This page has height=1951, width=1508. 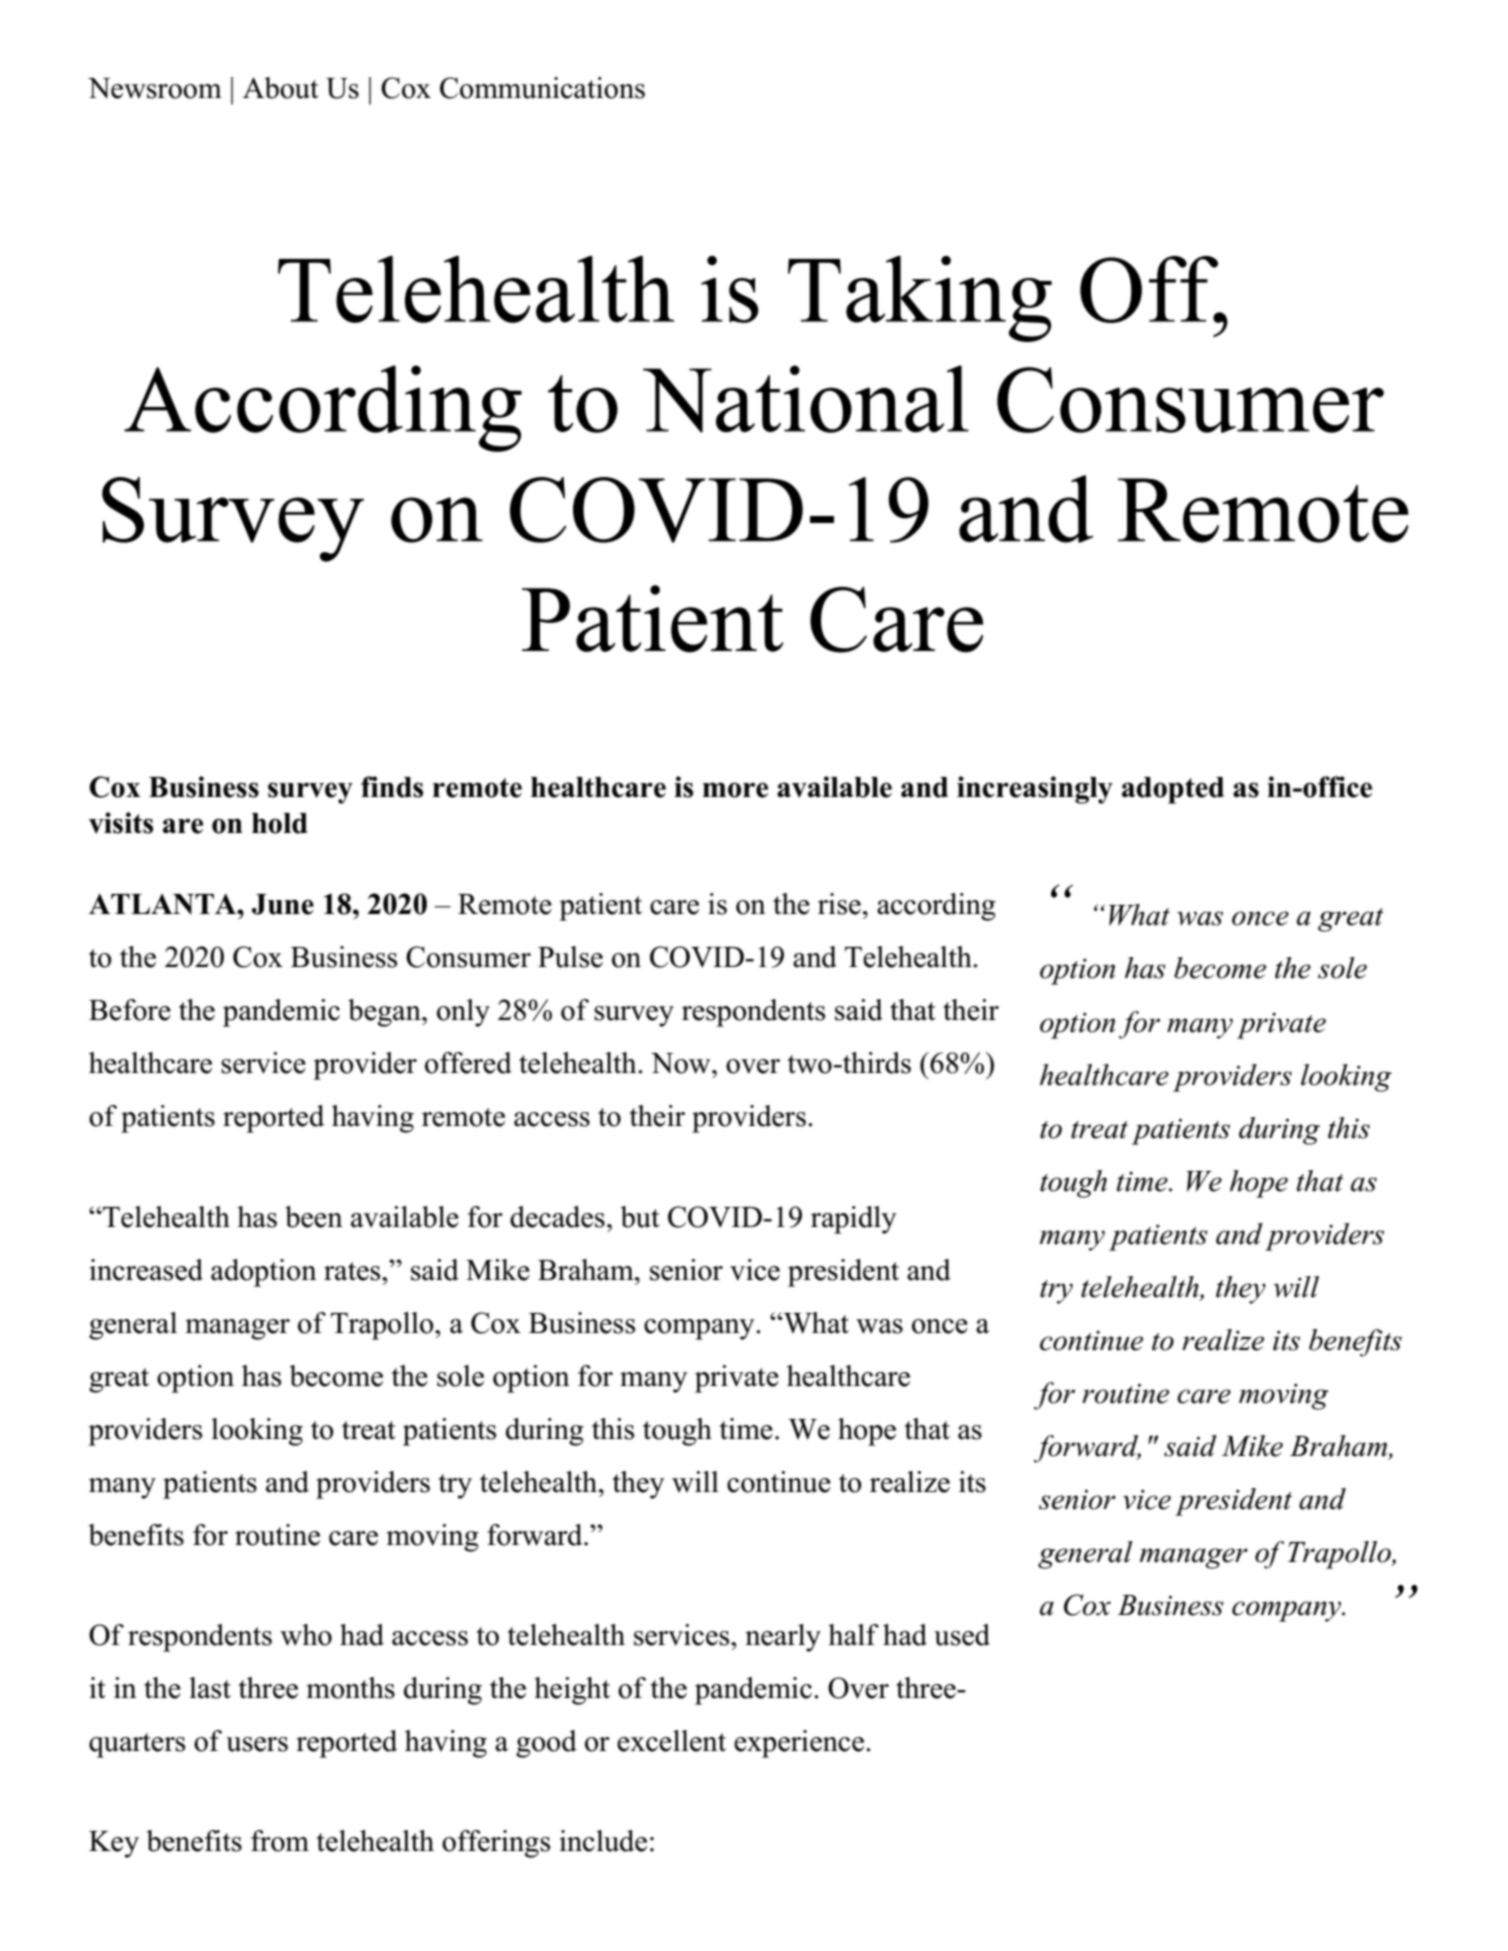 I want to click on been, so click(x=314, y=1217).
